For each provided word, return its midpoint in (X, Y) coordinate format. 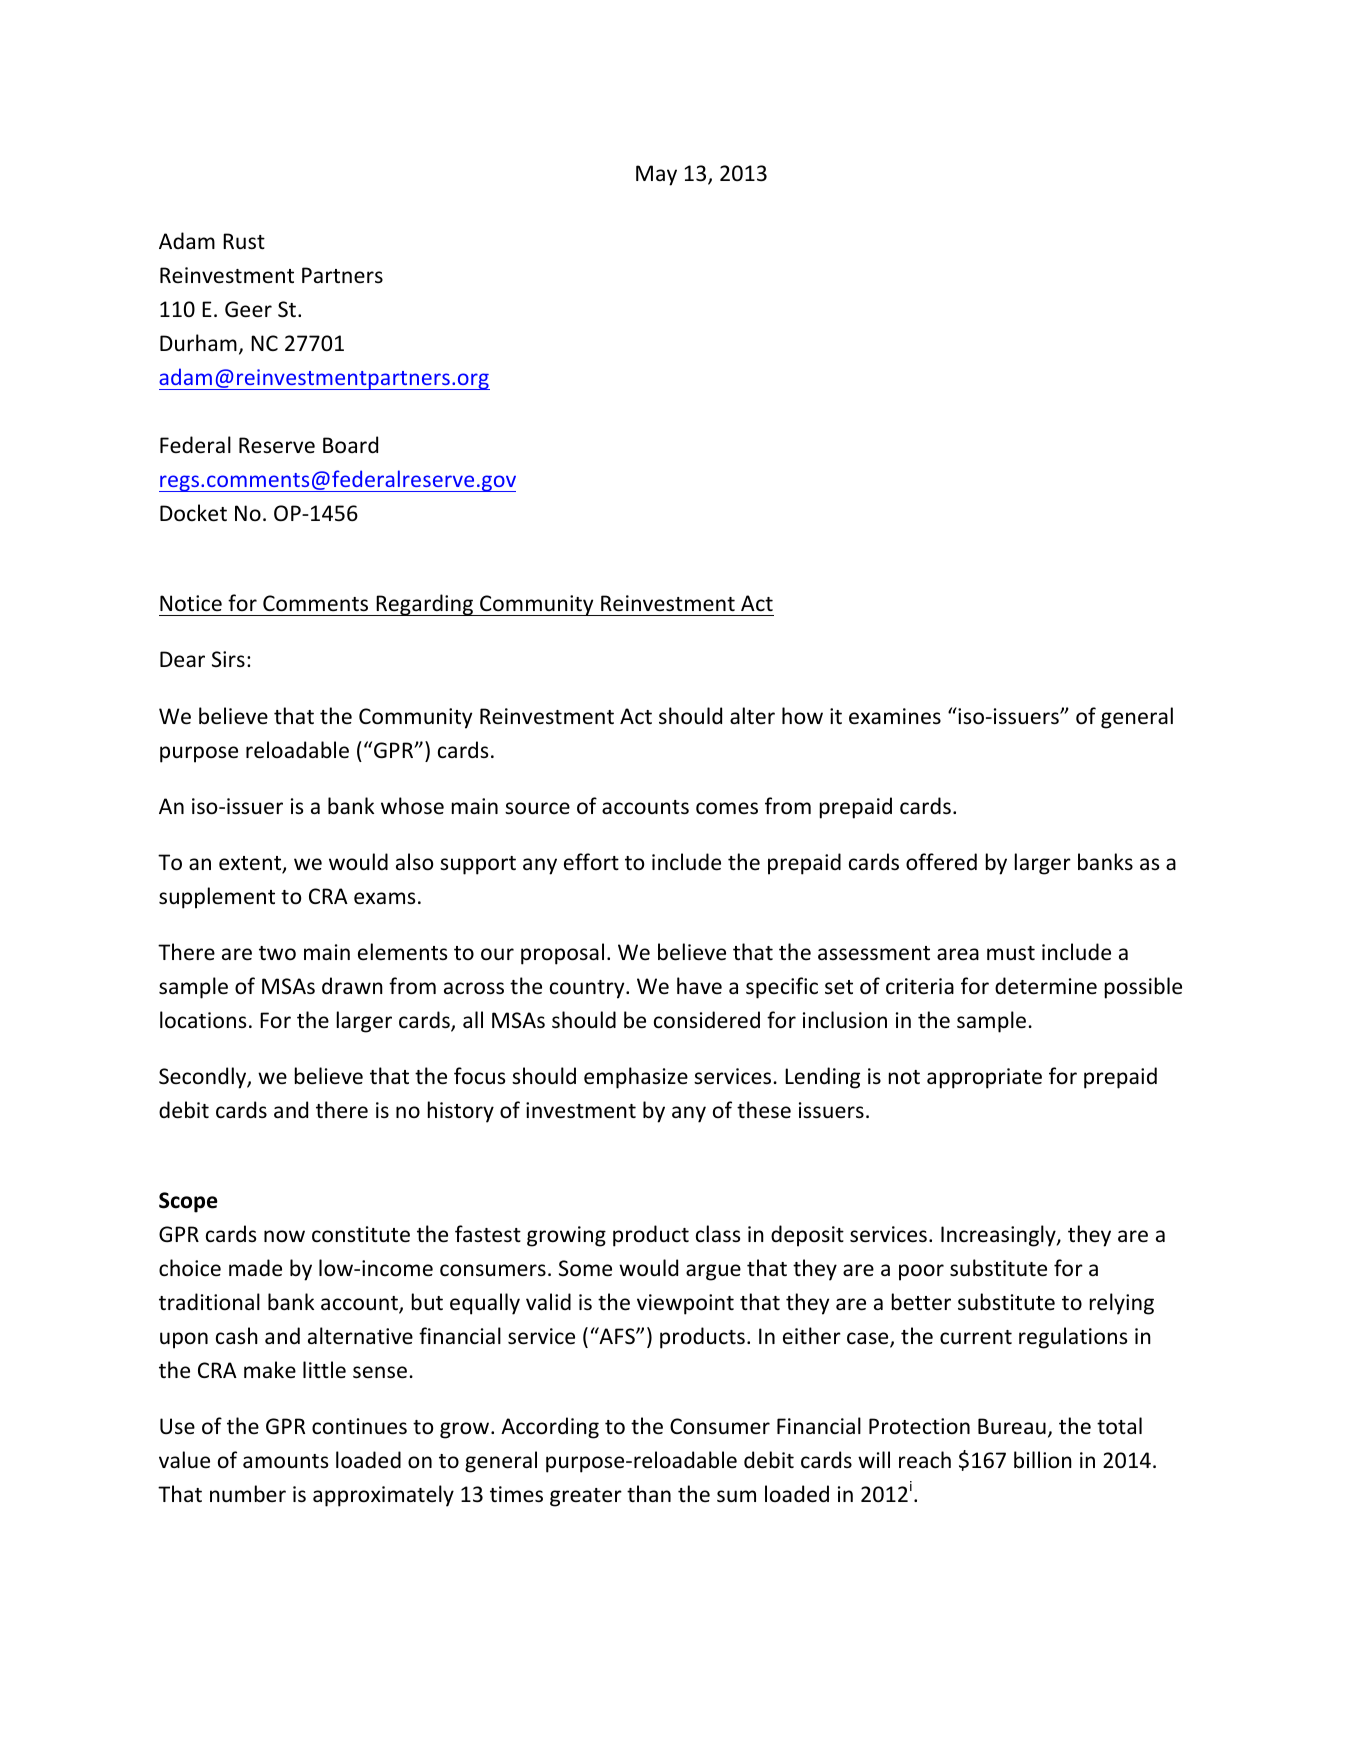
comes (727, 808)
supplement (217, 898)
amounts (285, 1461)
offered (941, 862)
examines (895, 716)
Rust (244, 241)
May (656, 175)
